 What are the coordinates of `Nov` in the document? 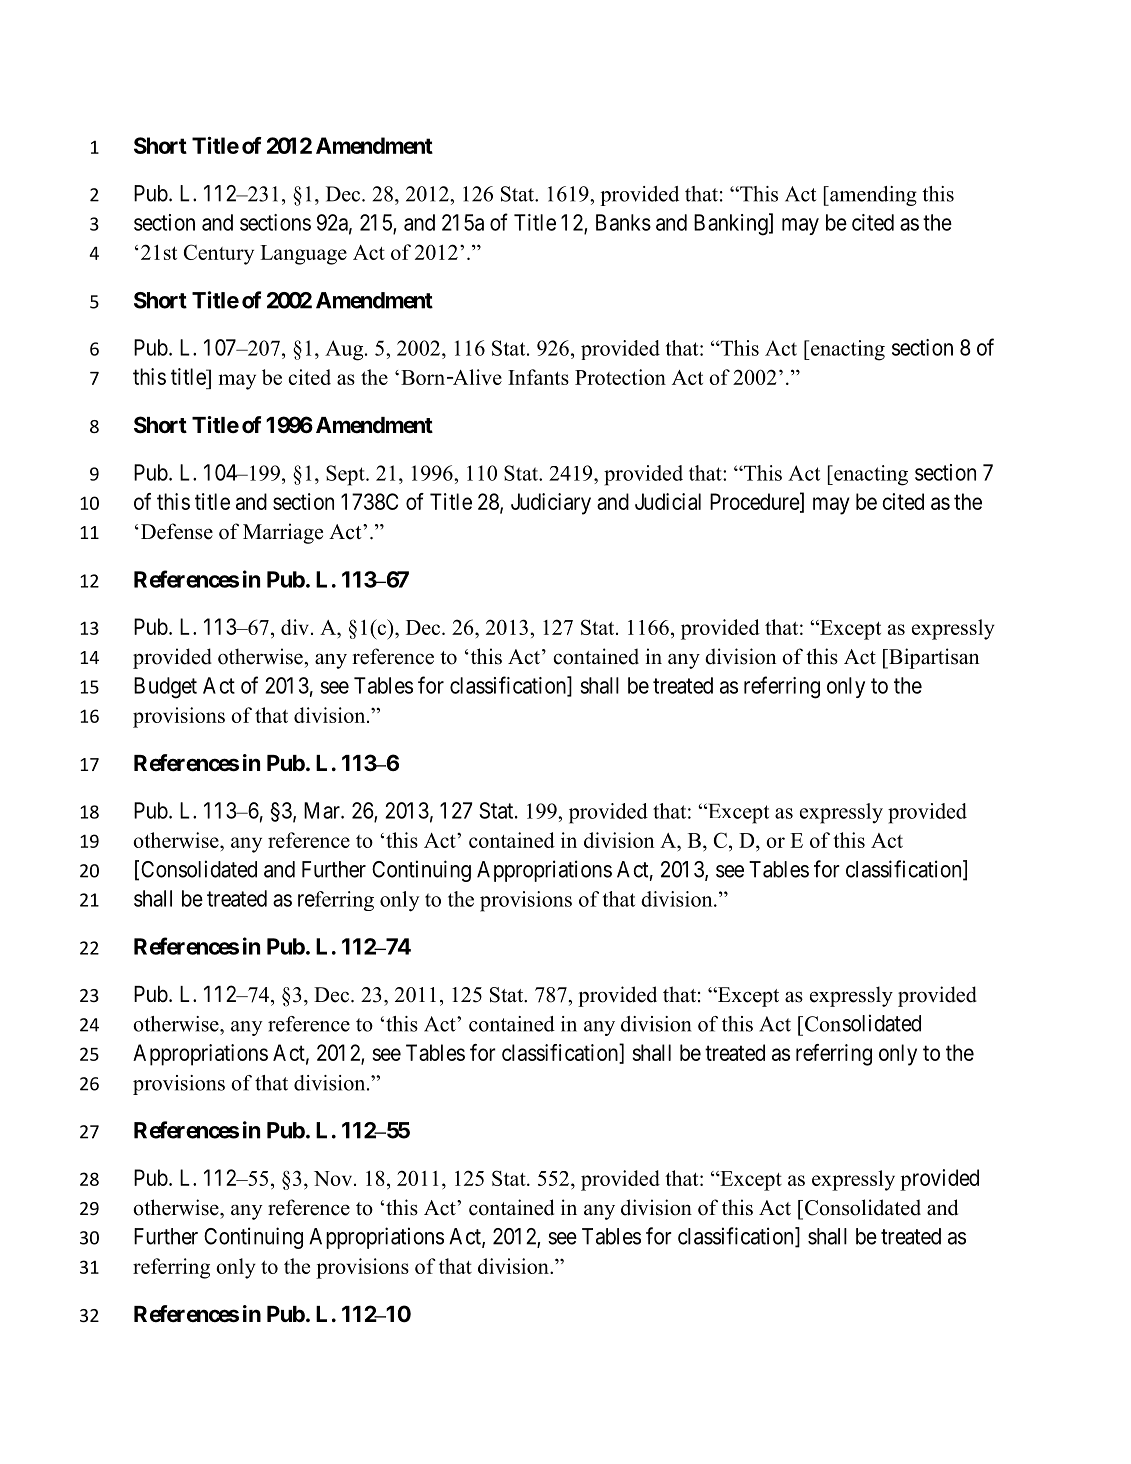 It's located at (334, 1178).
